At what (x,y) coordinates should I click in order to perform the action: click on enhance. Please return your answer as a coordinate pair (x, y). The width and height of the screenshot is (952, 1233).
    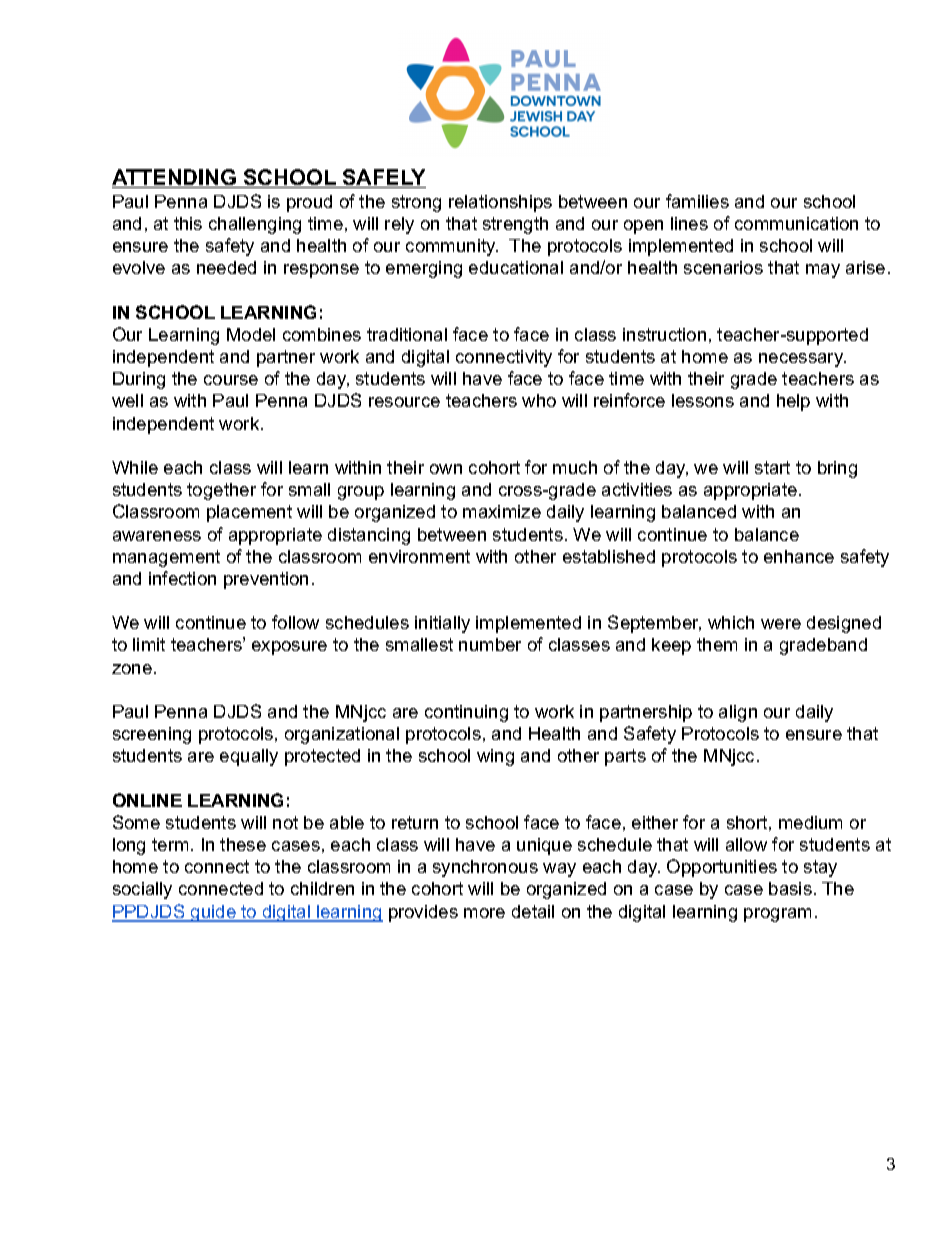
    Looking at the image, I should click on (799, 556).
